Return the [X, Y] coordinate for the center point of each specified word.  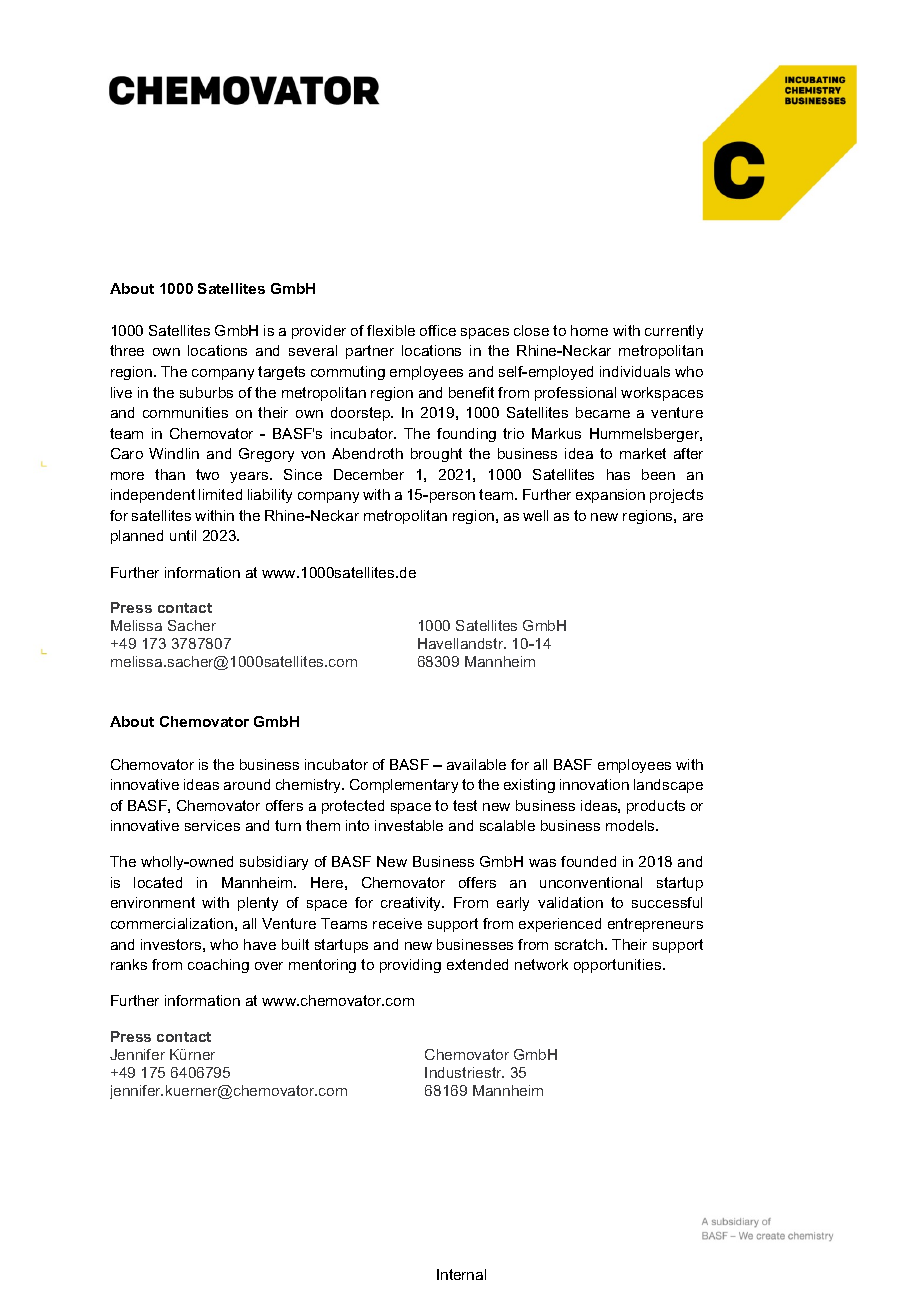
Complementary [404, 786]
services [212, 825]
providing [410, 966]
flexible [391, 330]
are [693, 517]
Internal [461, 1274]
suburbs [206, 392]
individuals [635, 371]
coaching [218, 966]
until [183, 535]
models [631, 825]
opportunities [619, 966]
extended [477, 964]
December [369, 474]
